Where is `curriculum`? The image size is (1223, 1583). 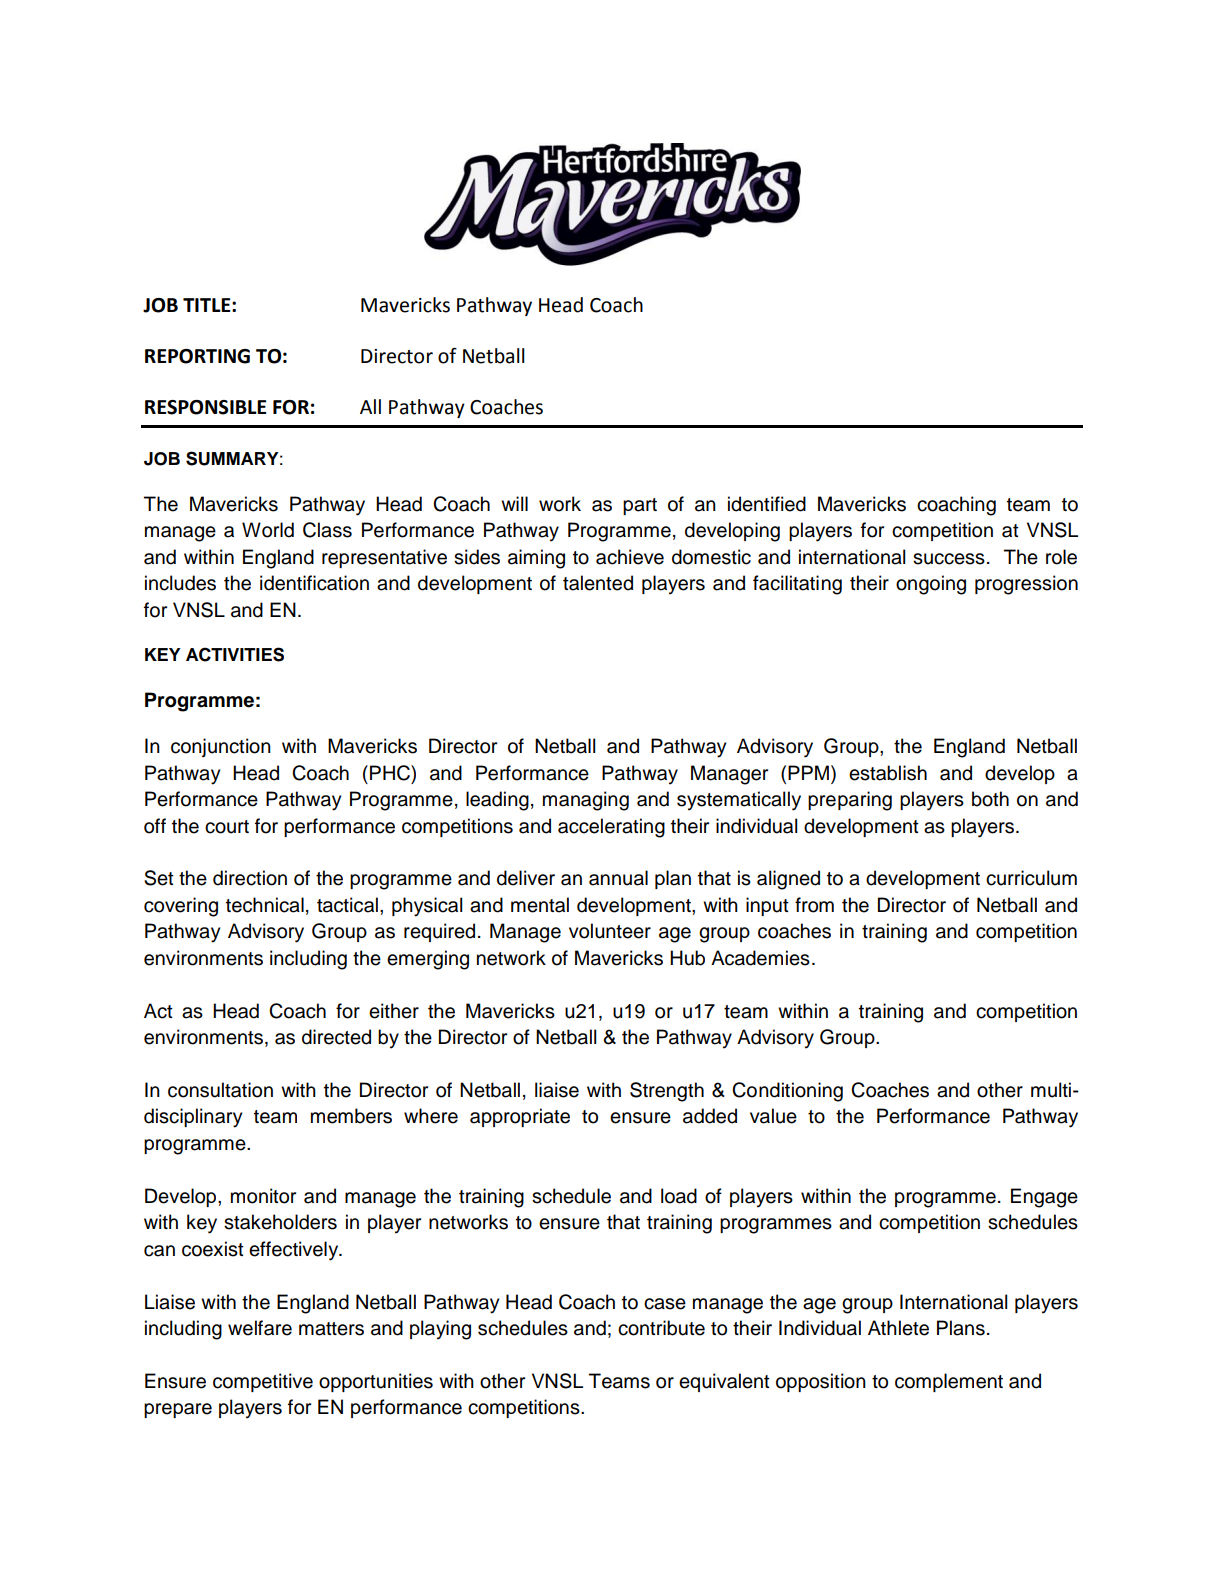 curriculum is located at coordinates (1031, 878).
